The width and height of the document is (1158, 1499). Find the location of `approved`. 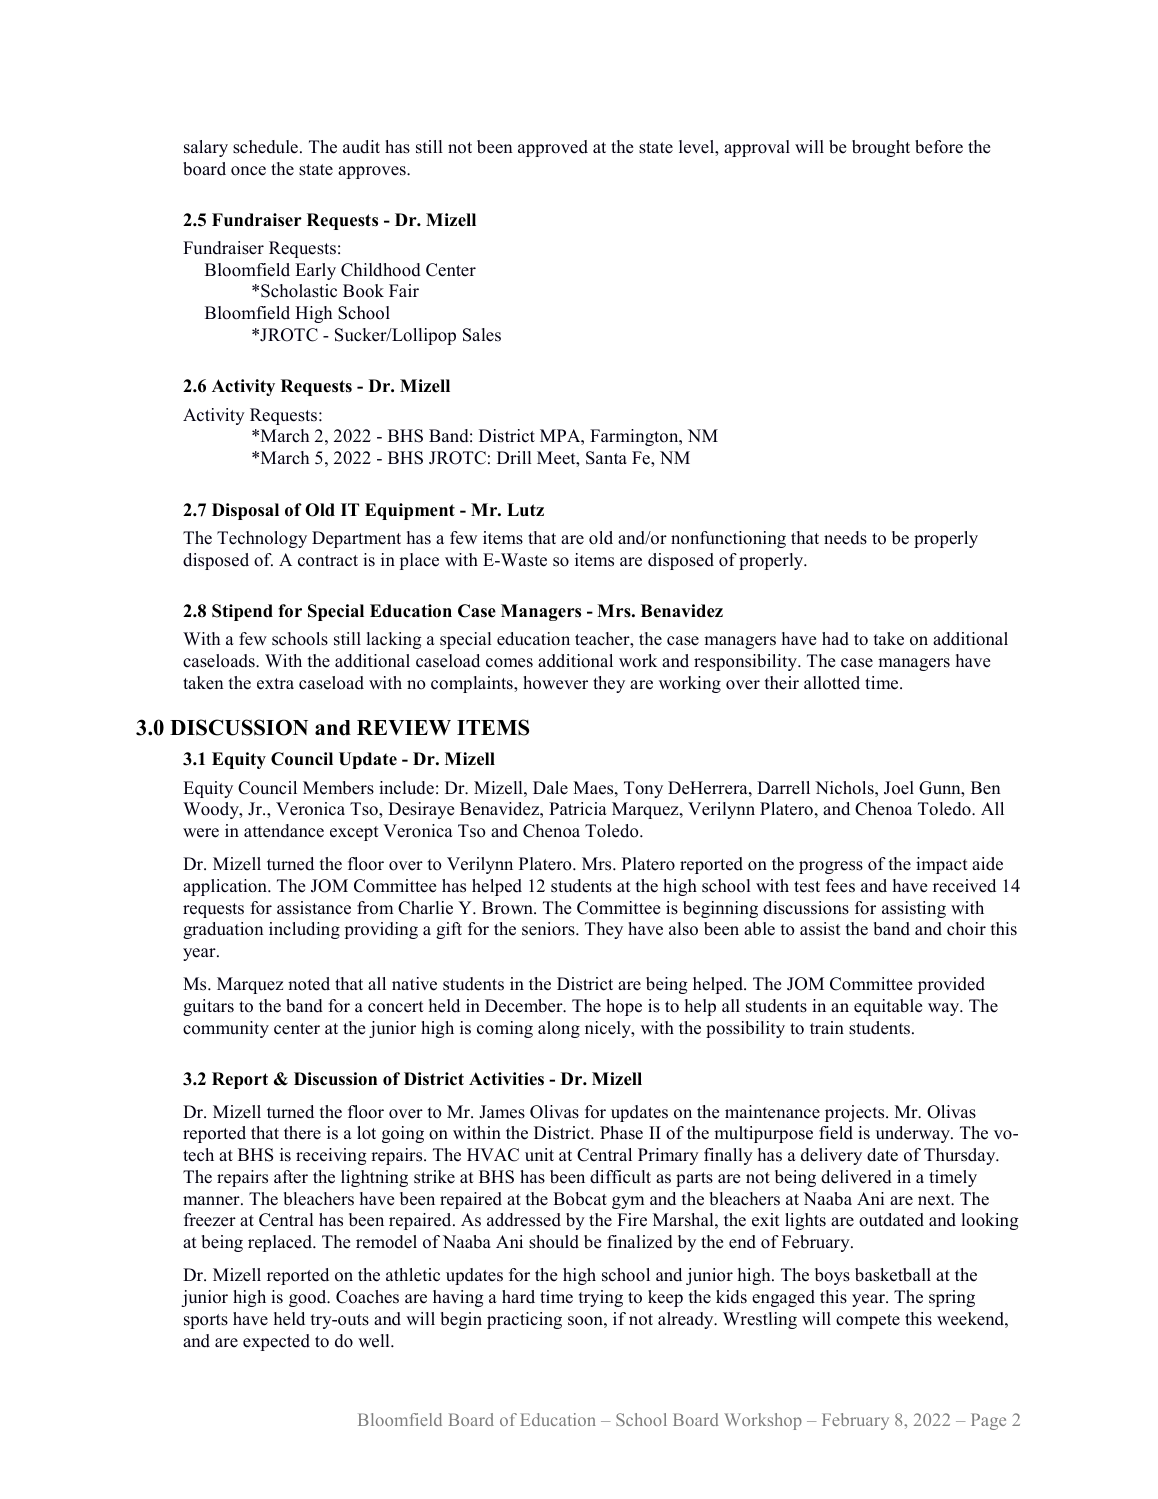

approved is located at coordinates (553, 148).
